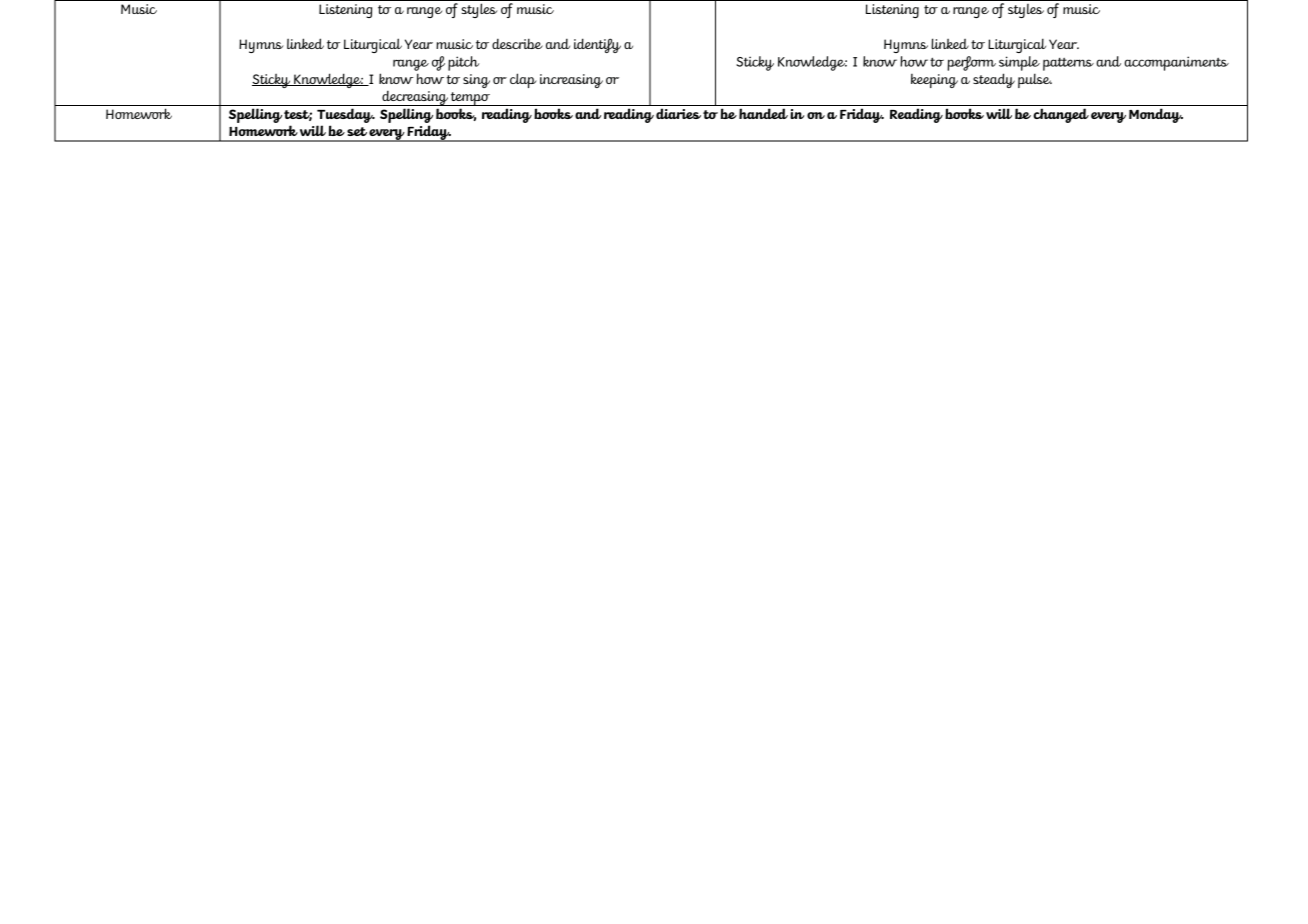 The image size is (1308, 924). What do you see at coordinates (357, 131) in the document?
I see `set` at bounding box center [357, 131].
